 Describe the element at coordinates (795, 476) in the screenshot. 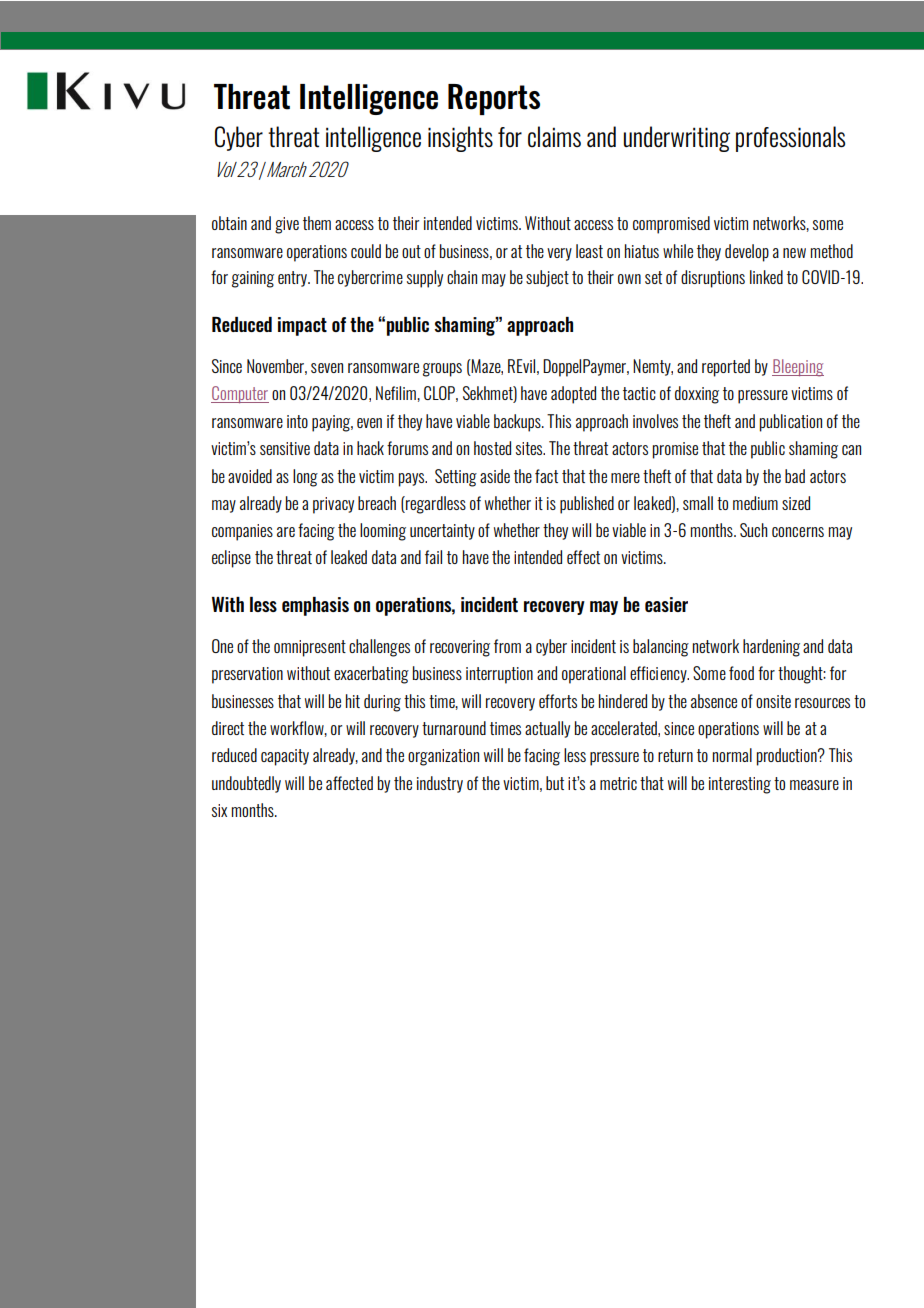

I see `bad` at that location.
